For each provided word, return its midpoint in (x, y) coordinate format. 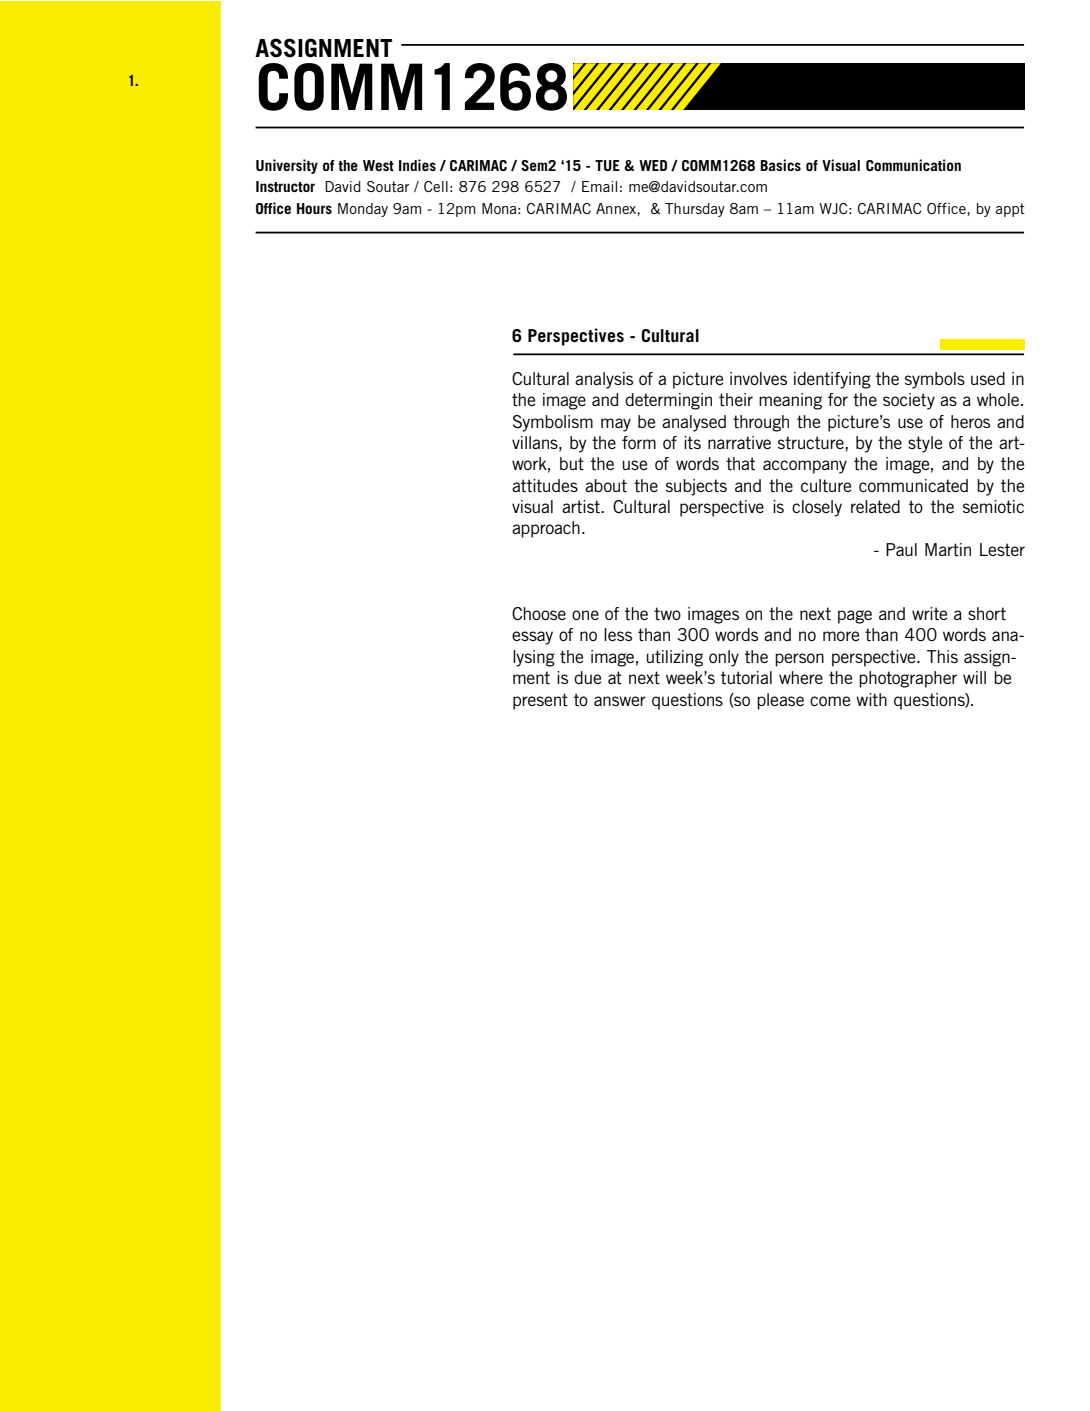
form (639, 442)
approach (546, 529)
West (378, 165)
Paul (901, 549)
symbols (935, 380)
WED (653, 165)
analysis (604, 380)
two (667, 613)
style (925, 444)
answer (620, 701)
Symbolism (553, 423)
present (540, 701)
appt (1010, 210)
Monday (363, 210)
